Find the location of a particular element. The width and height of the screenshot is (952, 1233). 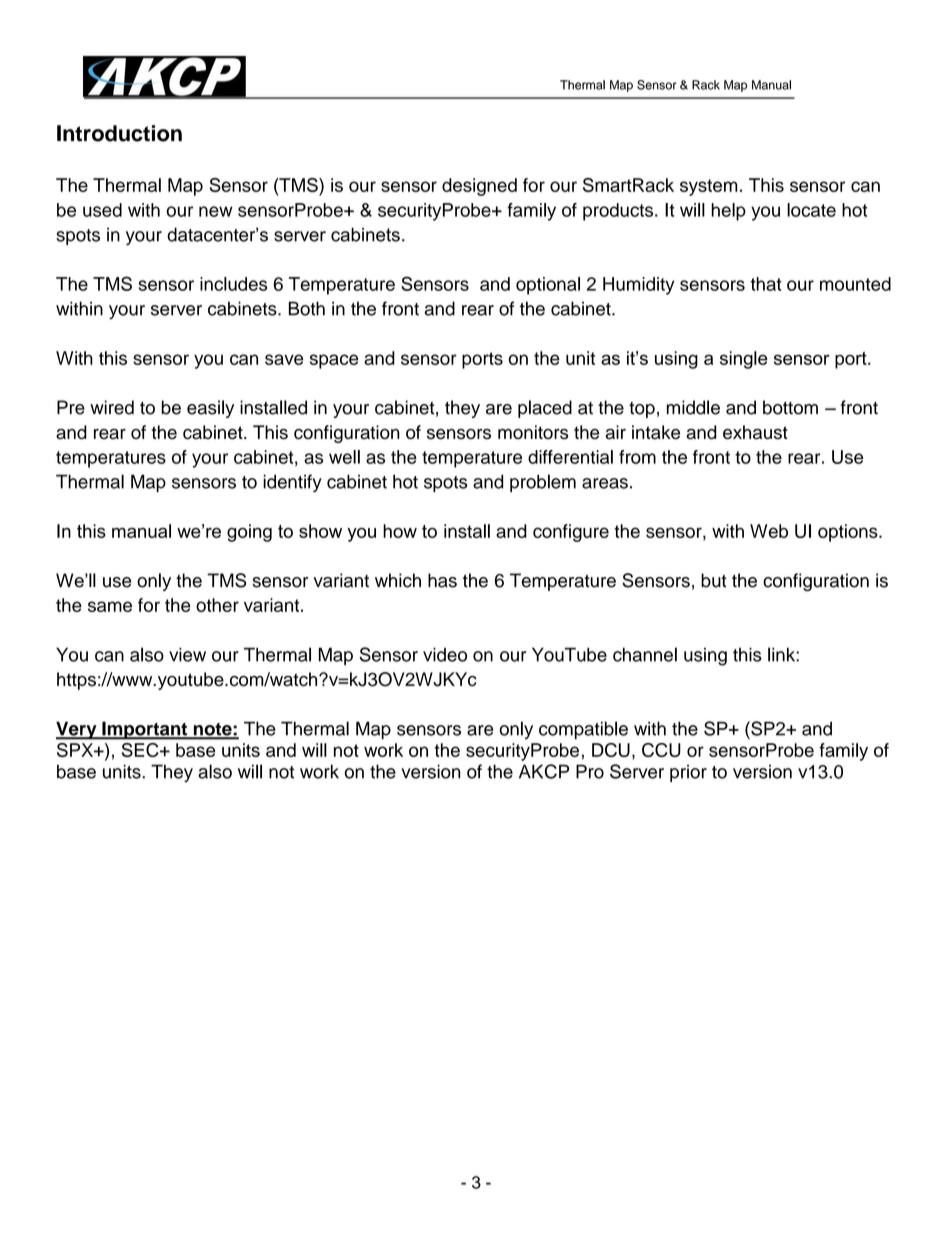

designed is located at coordinates (479, 187).
